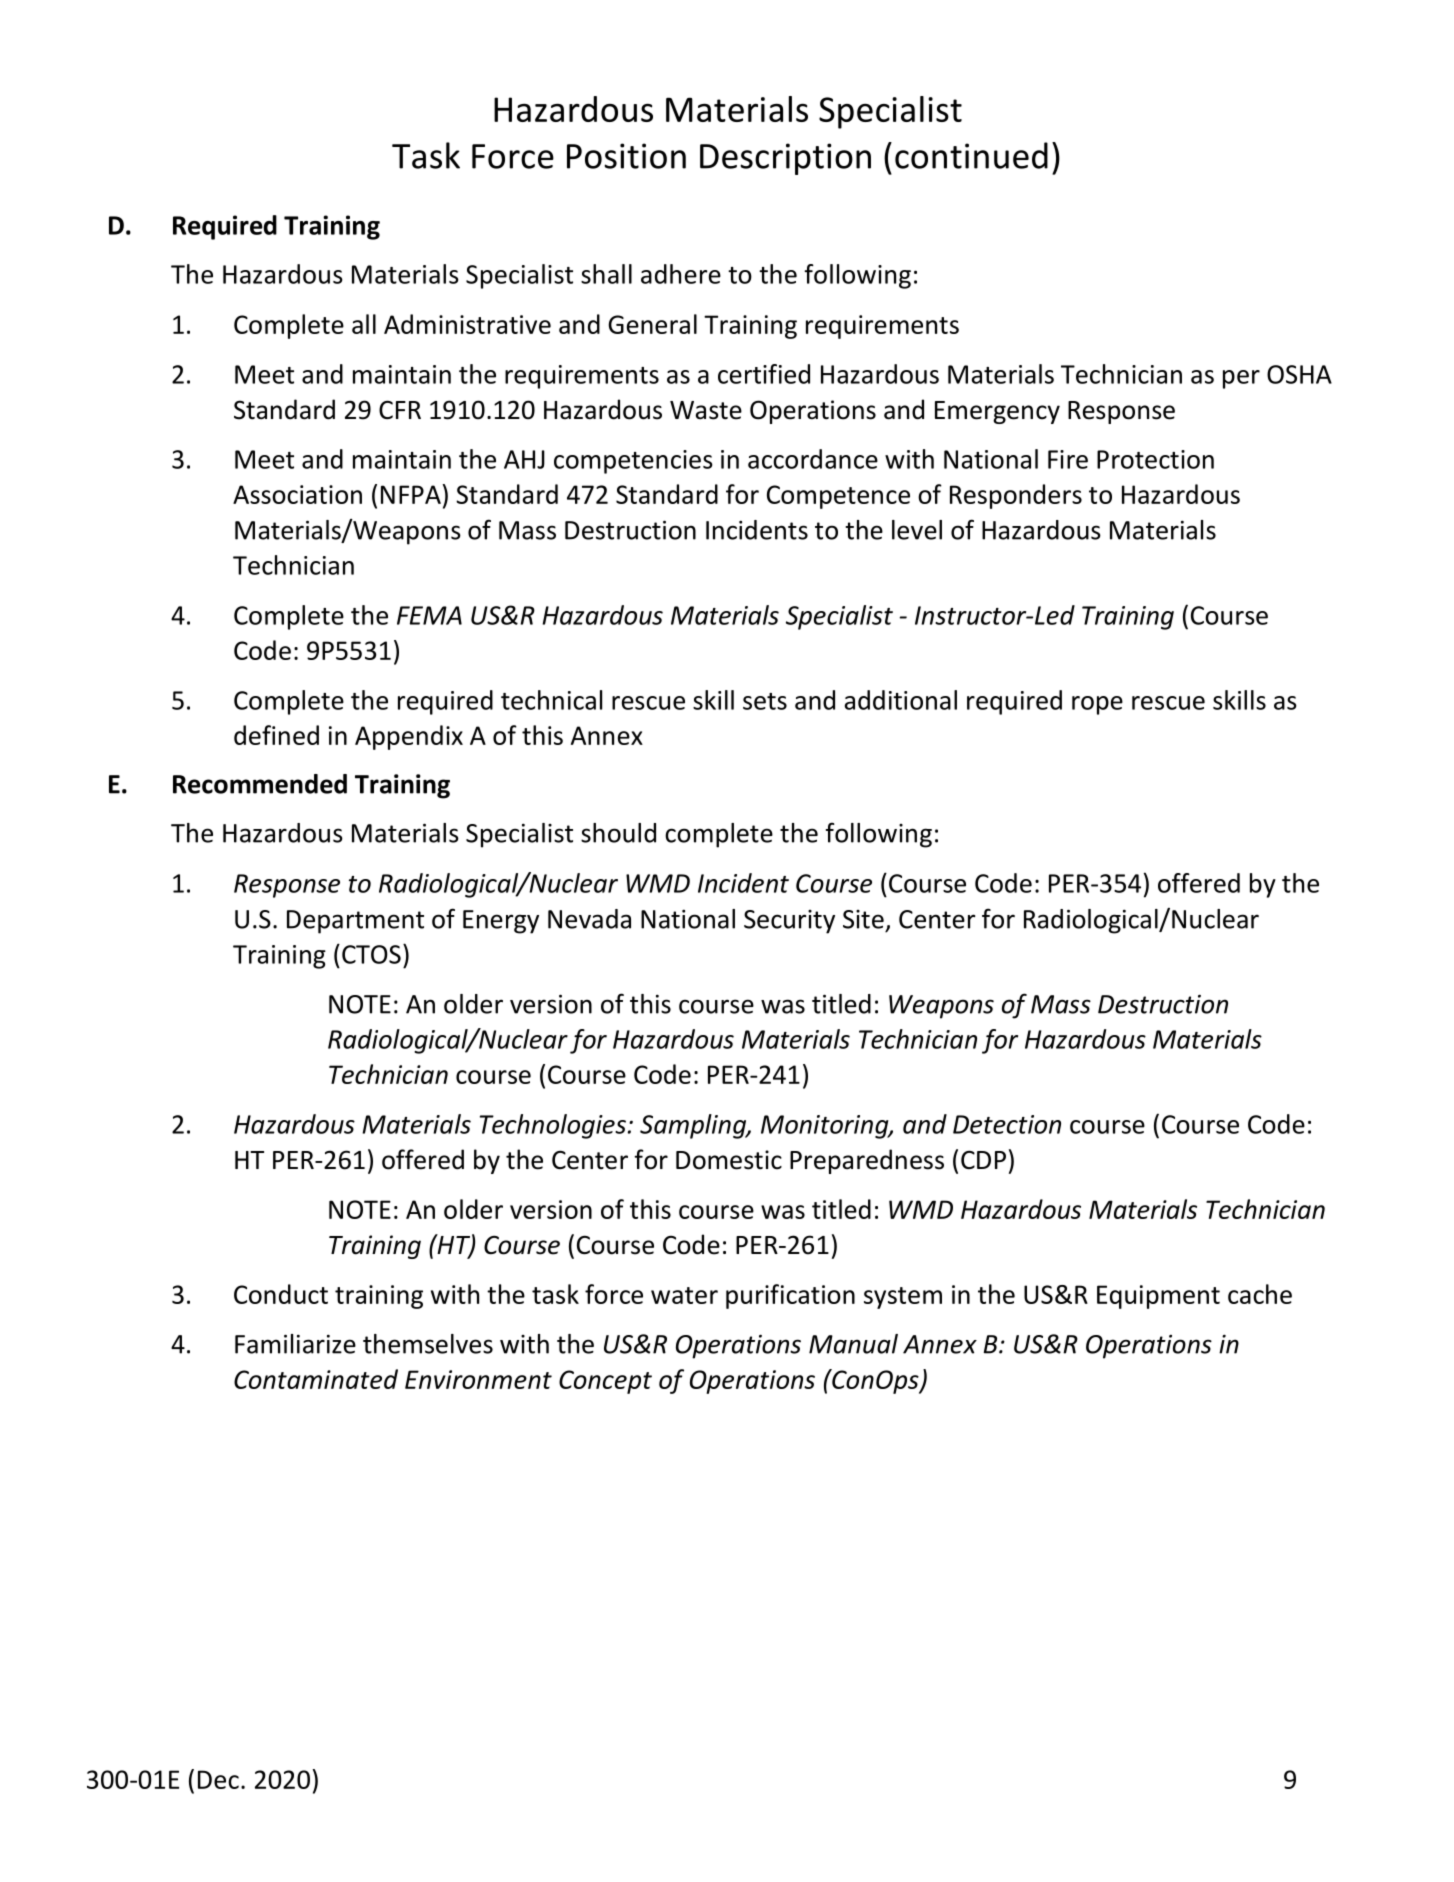  I want to click on Description, so click(785, 159).
